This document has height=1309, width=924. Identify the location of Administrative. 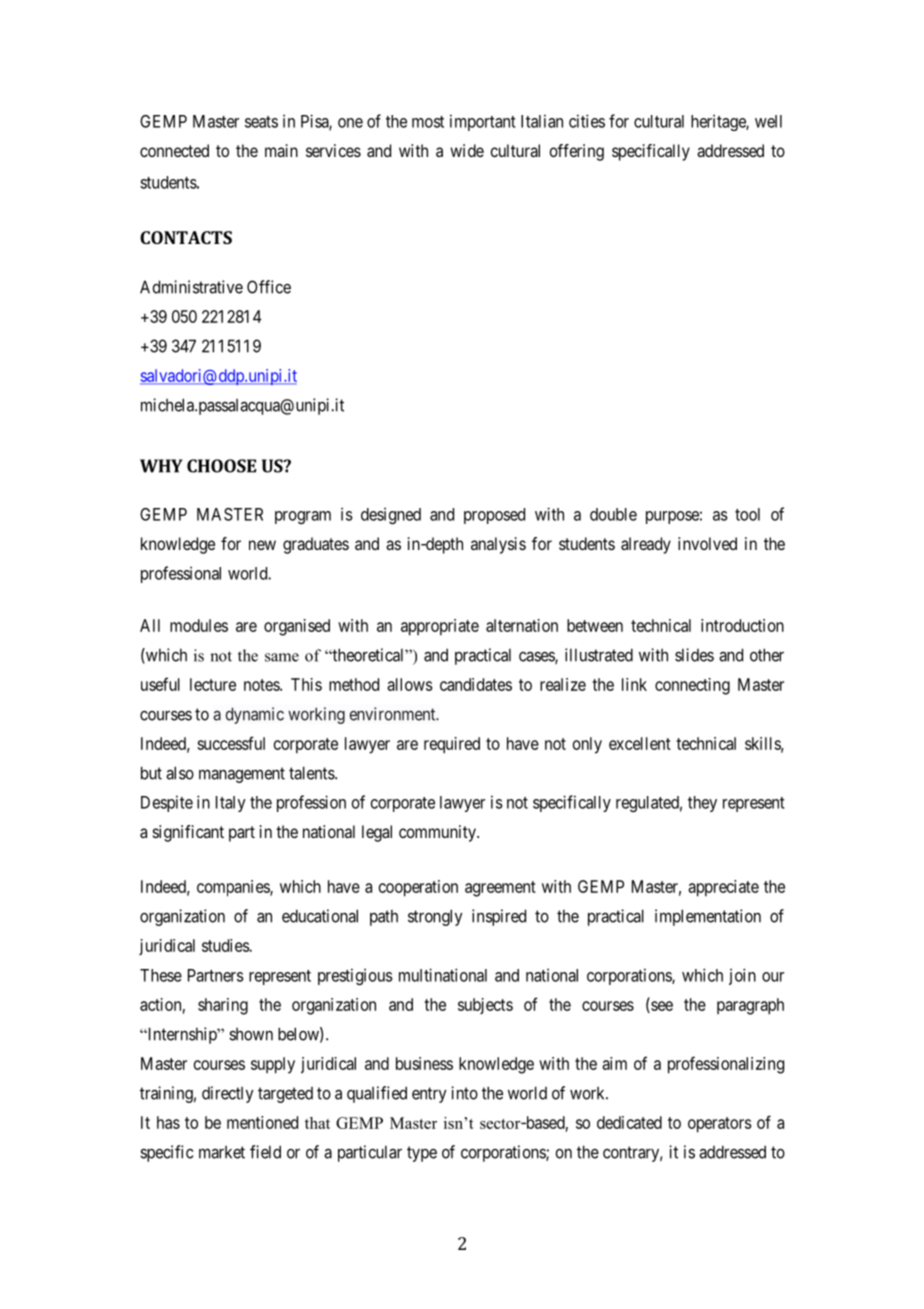
(191, 287).
